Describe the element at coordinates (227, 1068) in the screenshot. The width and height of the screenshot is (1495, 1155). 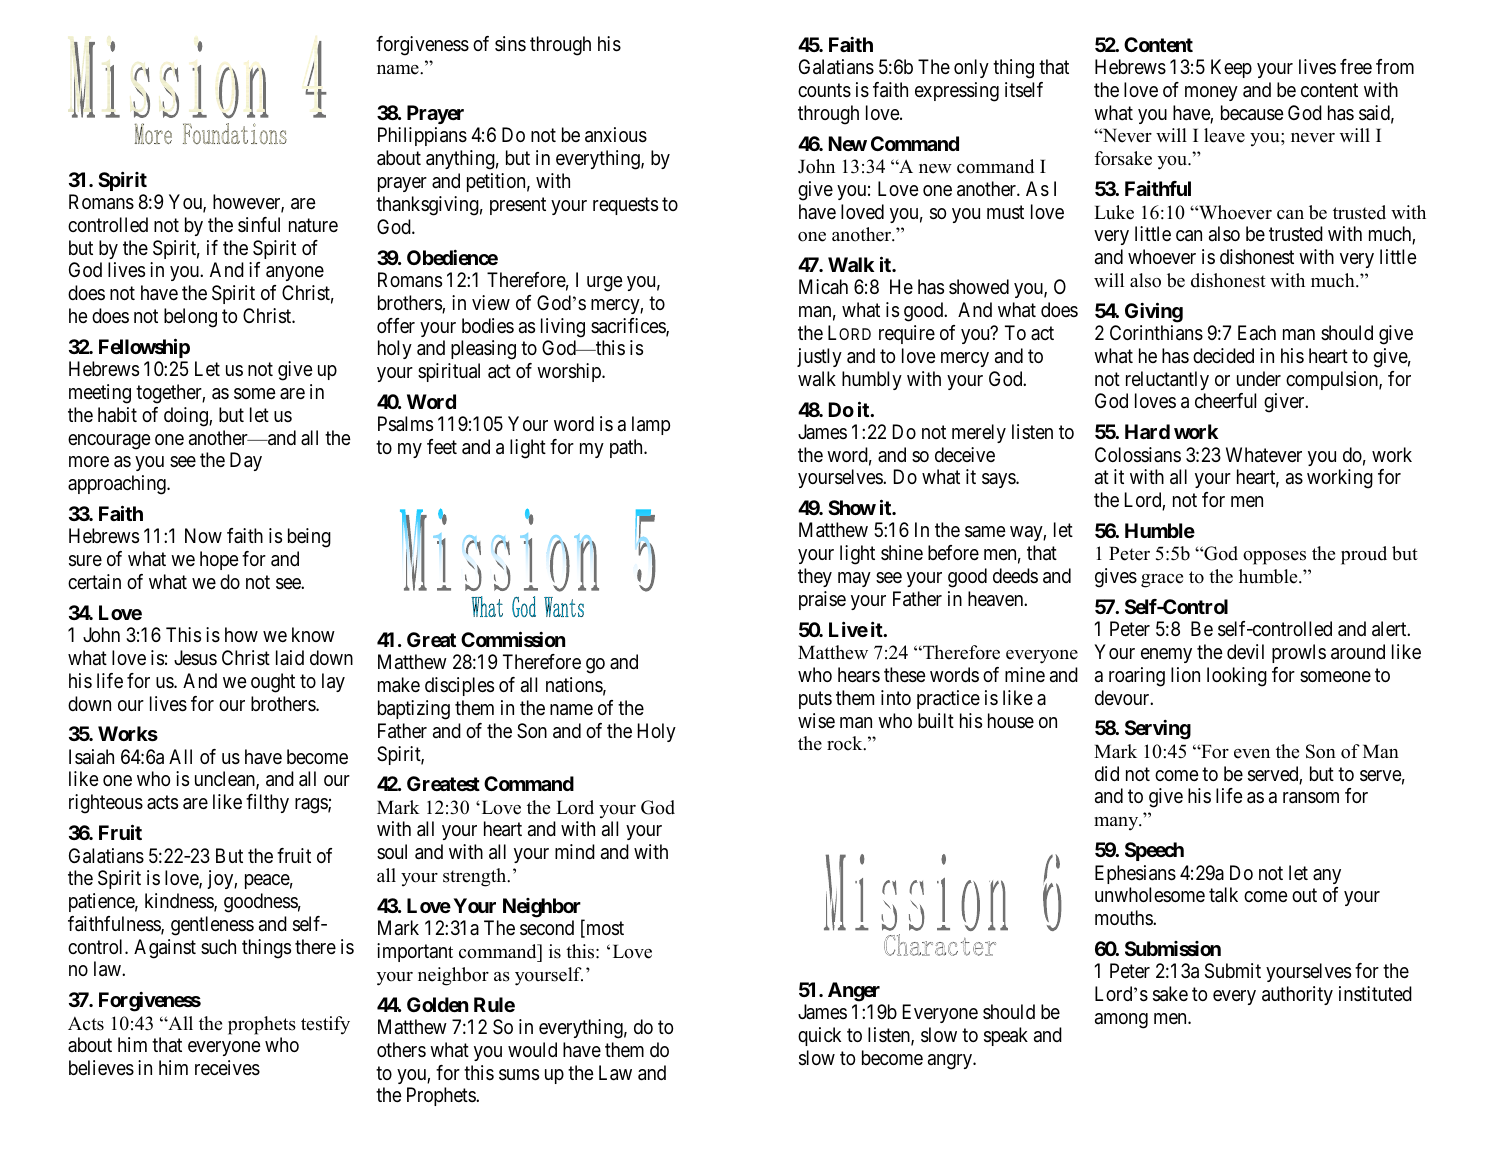
I see `receives` at that location.
